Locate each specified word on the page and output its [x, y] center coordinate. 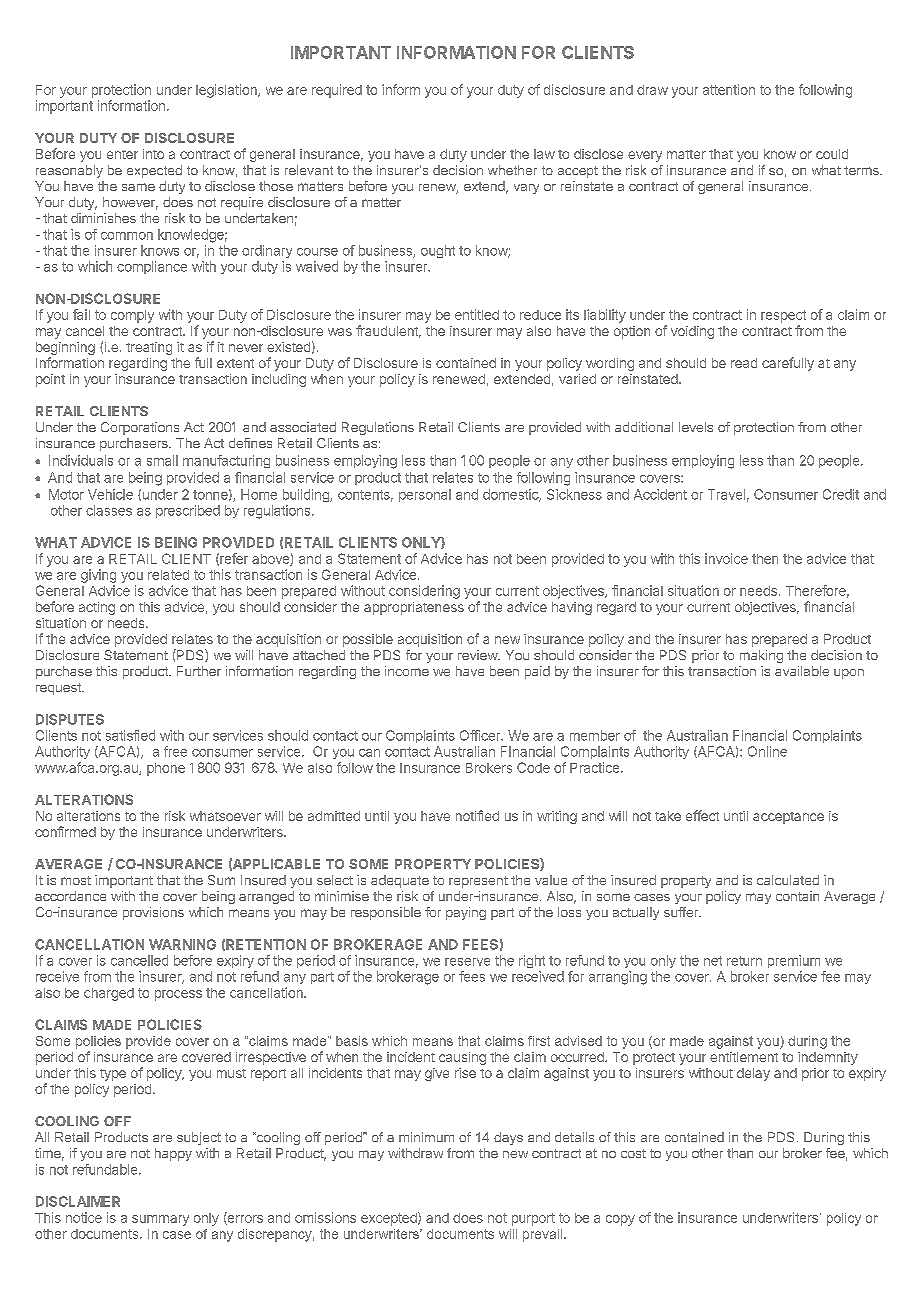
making [761, 656]
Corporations [140, 428]
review [478, 655]
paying [466, 913]
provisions [153, 913]
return [744, 961]
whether [512, 170]
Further [199, 671]
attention [729, 89]
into [153, 154]
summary [160, 1220]
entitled [477, 314]
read [744, 363]
